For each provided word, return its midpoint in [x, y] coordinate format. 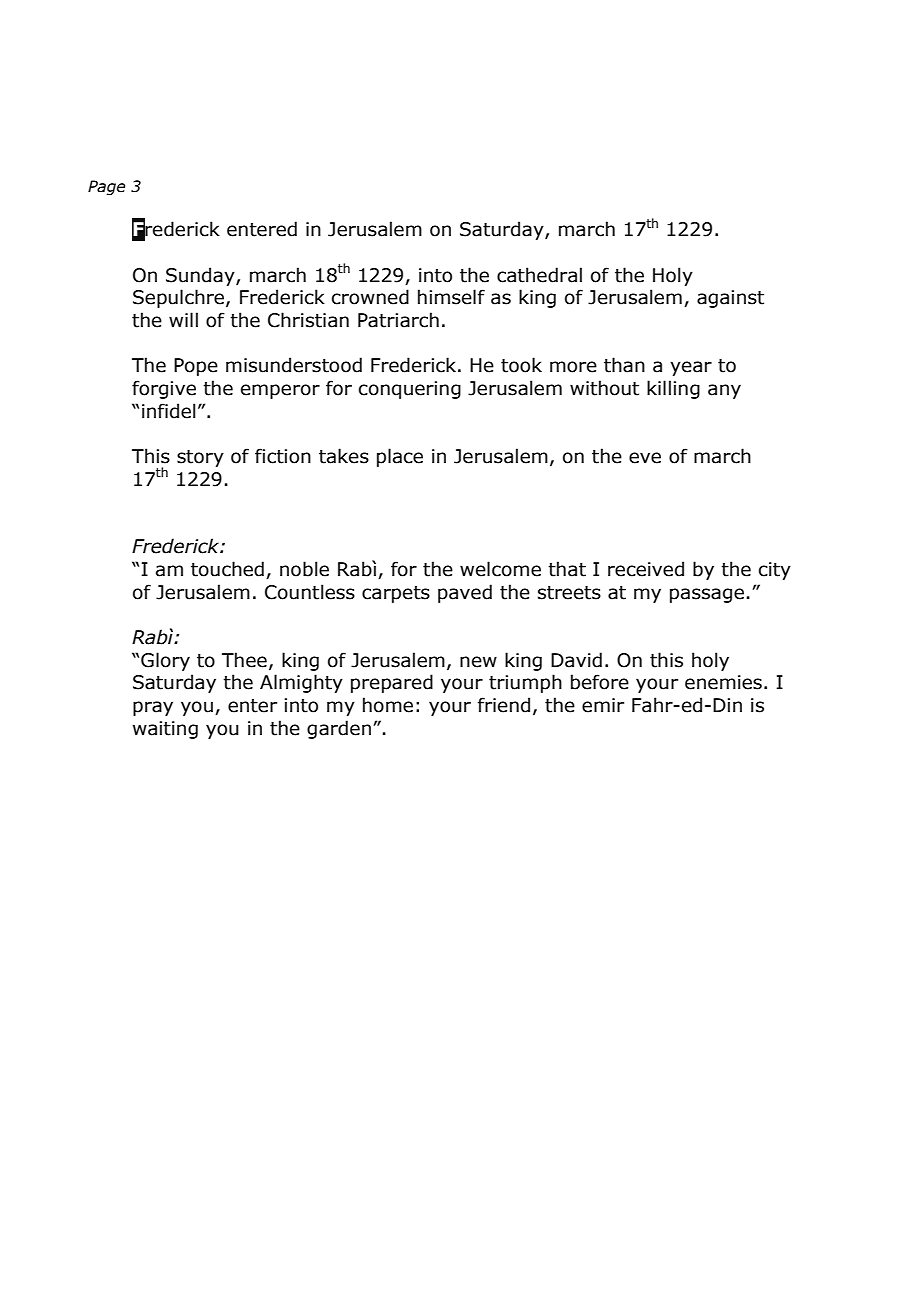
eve [645, 458]
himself [451, 297]
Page [106, 187]
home [388, 705]
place [400, 457]
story [200, 458]
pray [153, 708]
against [730, 299]
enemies [723, 682]
